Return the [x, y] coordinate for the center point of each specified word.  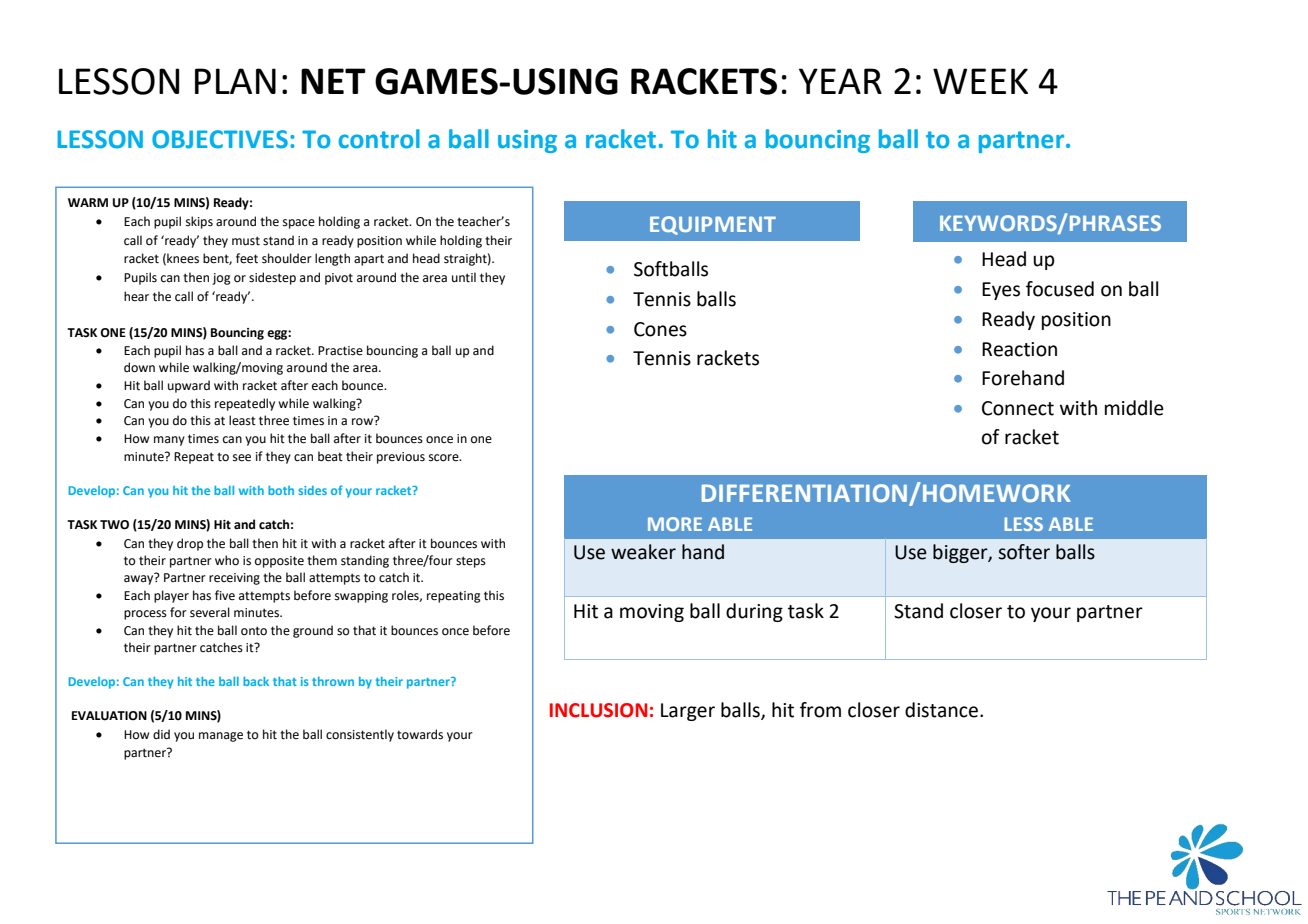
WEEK [980, 81]
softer [1024, 552]
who [227, 560]
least [242, 420]
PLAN [235, 81]
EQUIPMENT [713, 225]
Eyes [1001, 291]
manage [221, 737]
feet [247, 258]
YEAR [840, 81]
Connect [1018, 408]
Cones [660, 329]
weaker [643, 552]
